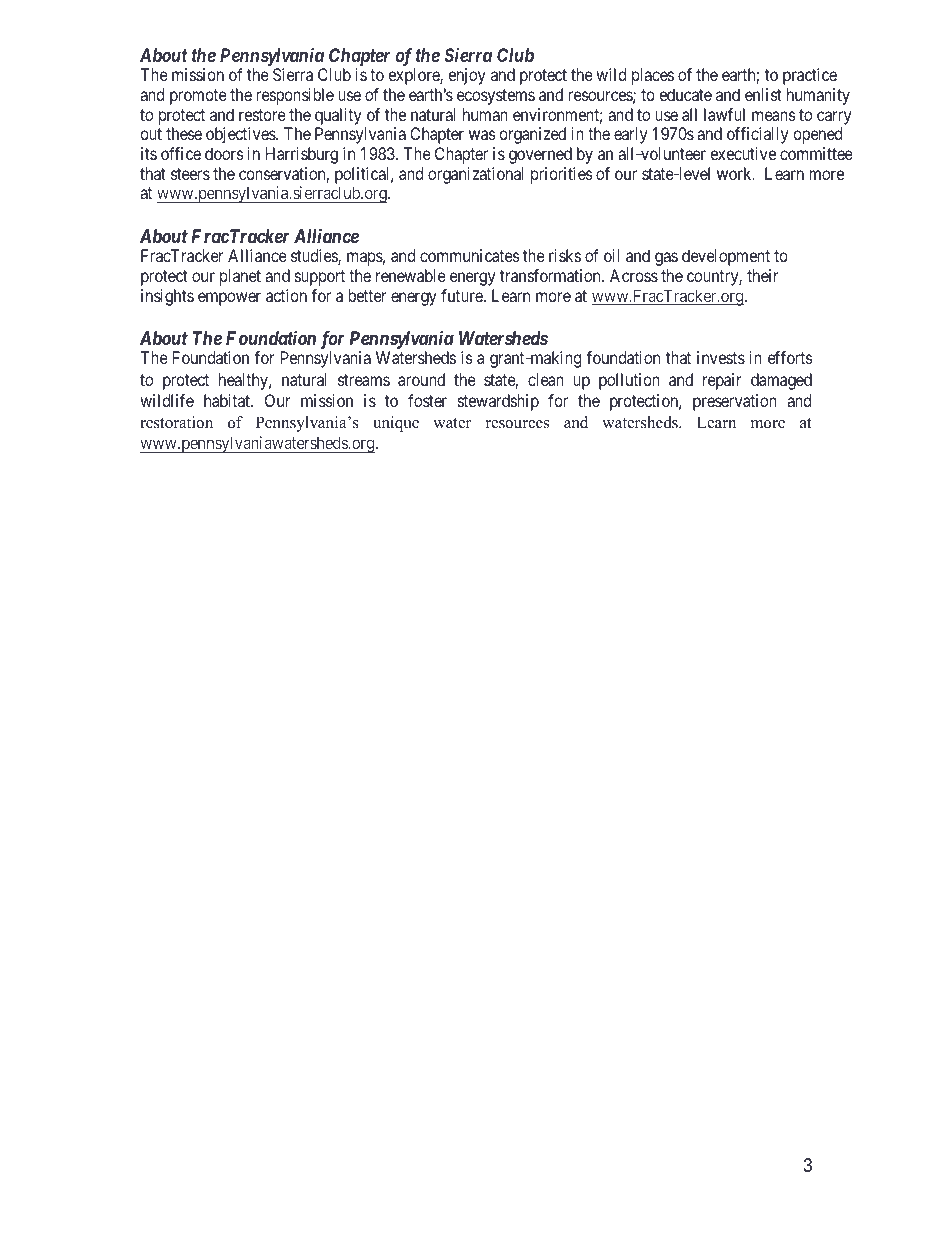 The height and width of the screenshot is (1233, 952). I want to click on habitat, so click(228, 400).
